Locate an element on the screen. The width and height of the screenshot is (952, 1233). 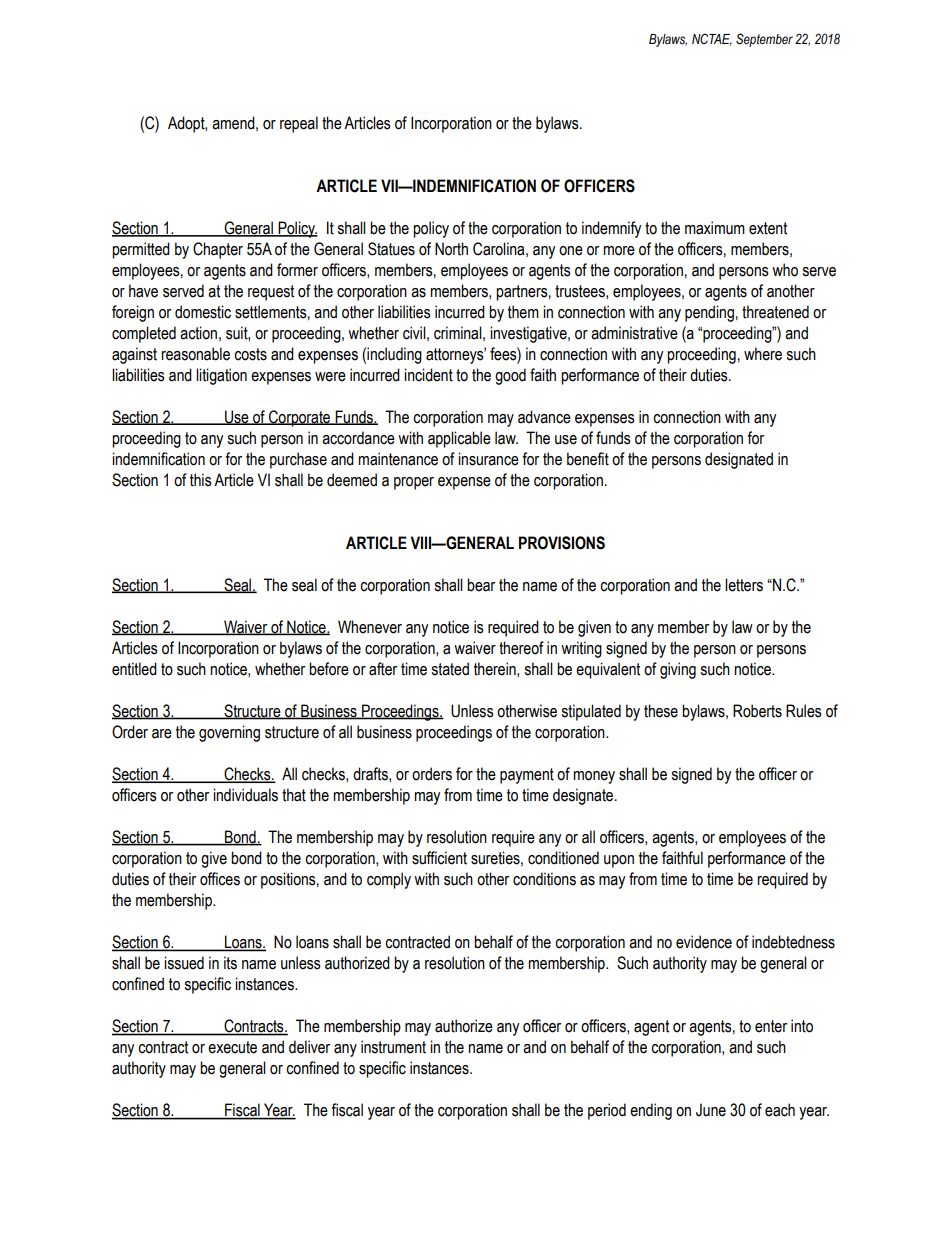
North is located at coordinates (451, 249).
